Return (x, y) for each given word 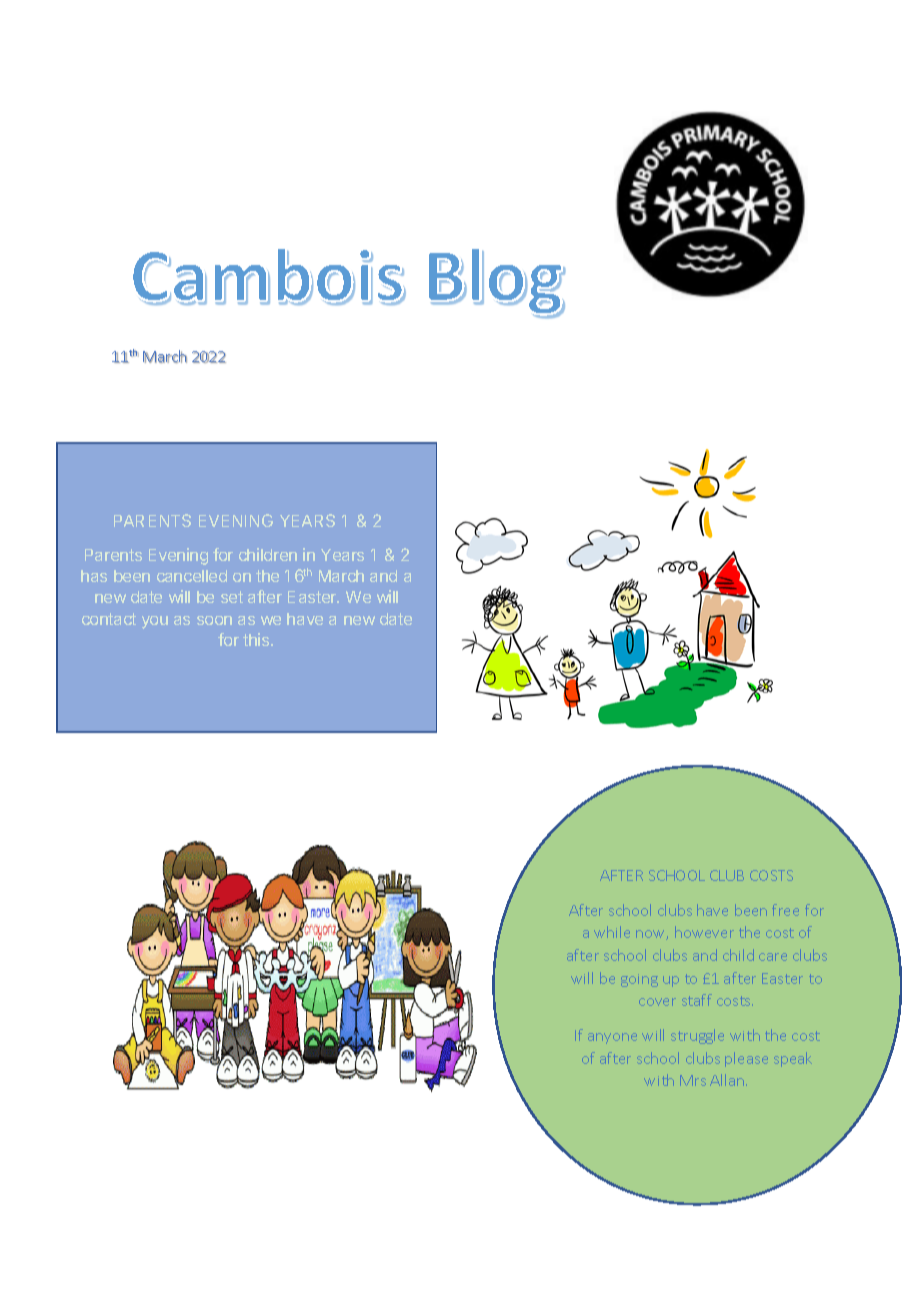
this (257, 639)
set (232, 597)
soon (214, 620)
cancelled (192, 576)
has (94, 576)
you (155, 622)
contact (109, 619)
